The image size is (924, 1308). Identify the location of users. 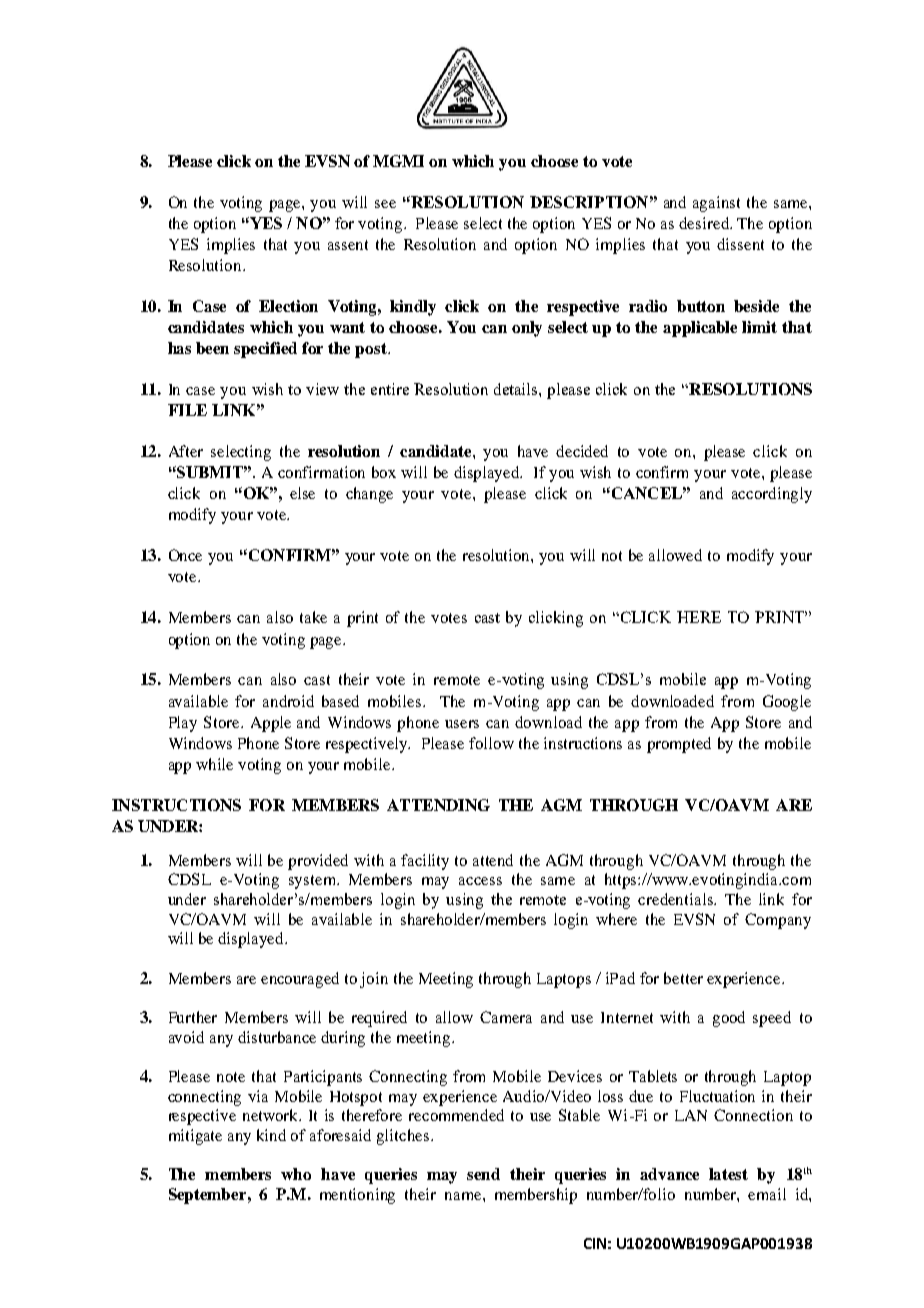
(462, 724).
